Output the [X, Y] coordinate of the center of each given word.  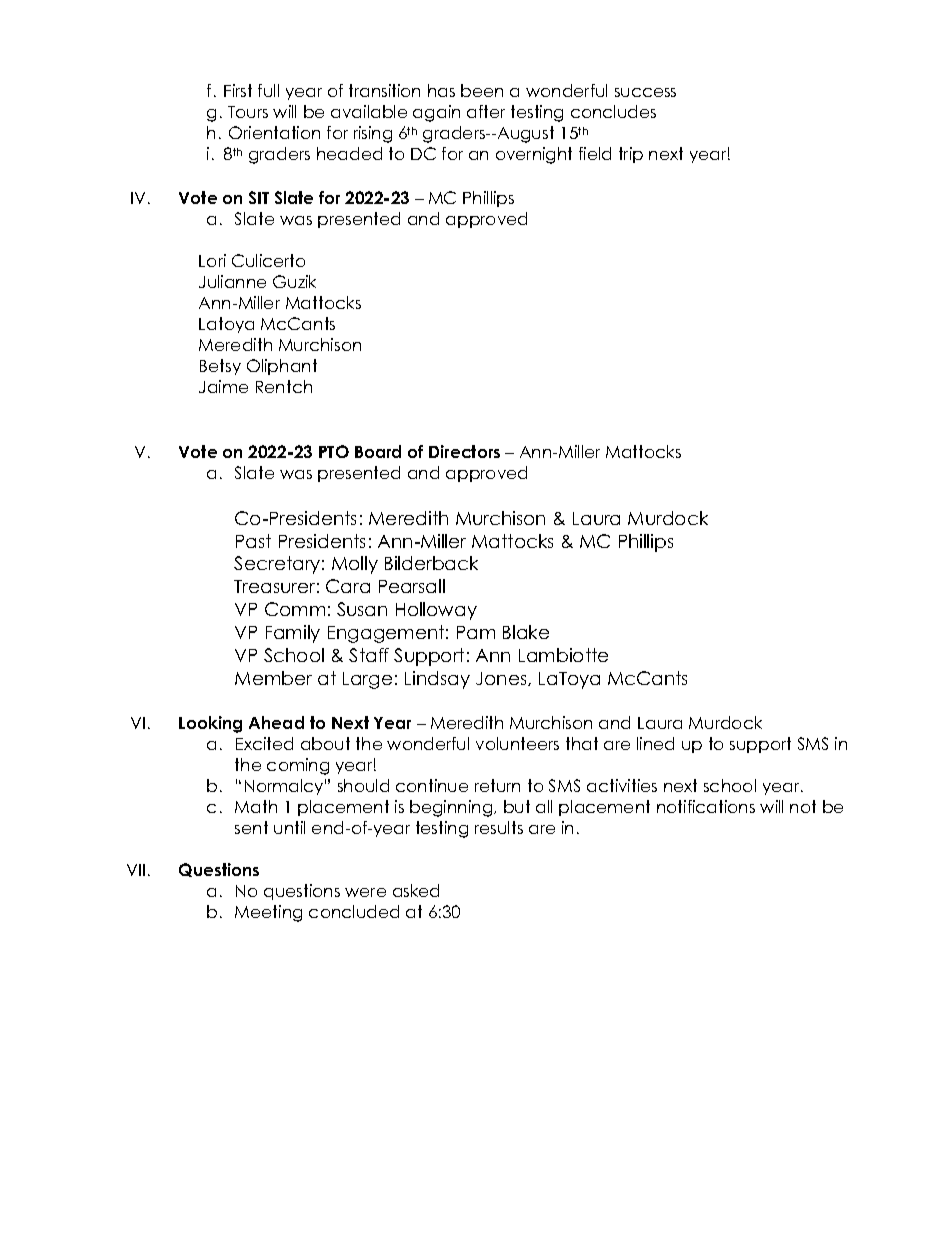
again [436, 113]
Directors [464, 451]
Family [293, 634]
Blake [526, 632]
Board [378, 451]
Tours [248, 112]
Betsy [220, 367]
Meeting [268, 913]
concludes [613, 111]
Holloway [436, 611]
